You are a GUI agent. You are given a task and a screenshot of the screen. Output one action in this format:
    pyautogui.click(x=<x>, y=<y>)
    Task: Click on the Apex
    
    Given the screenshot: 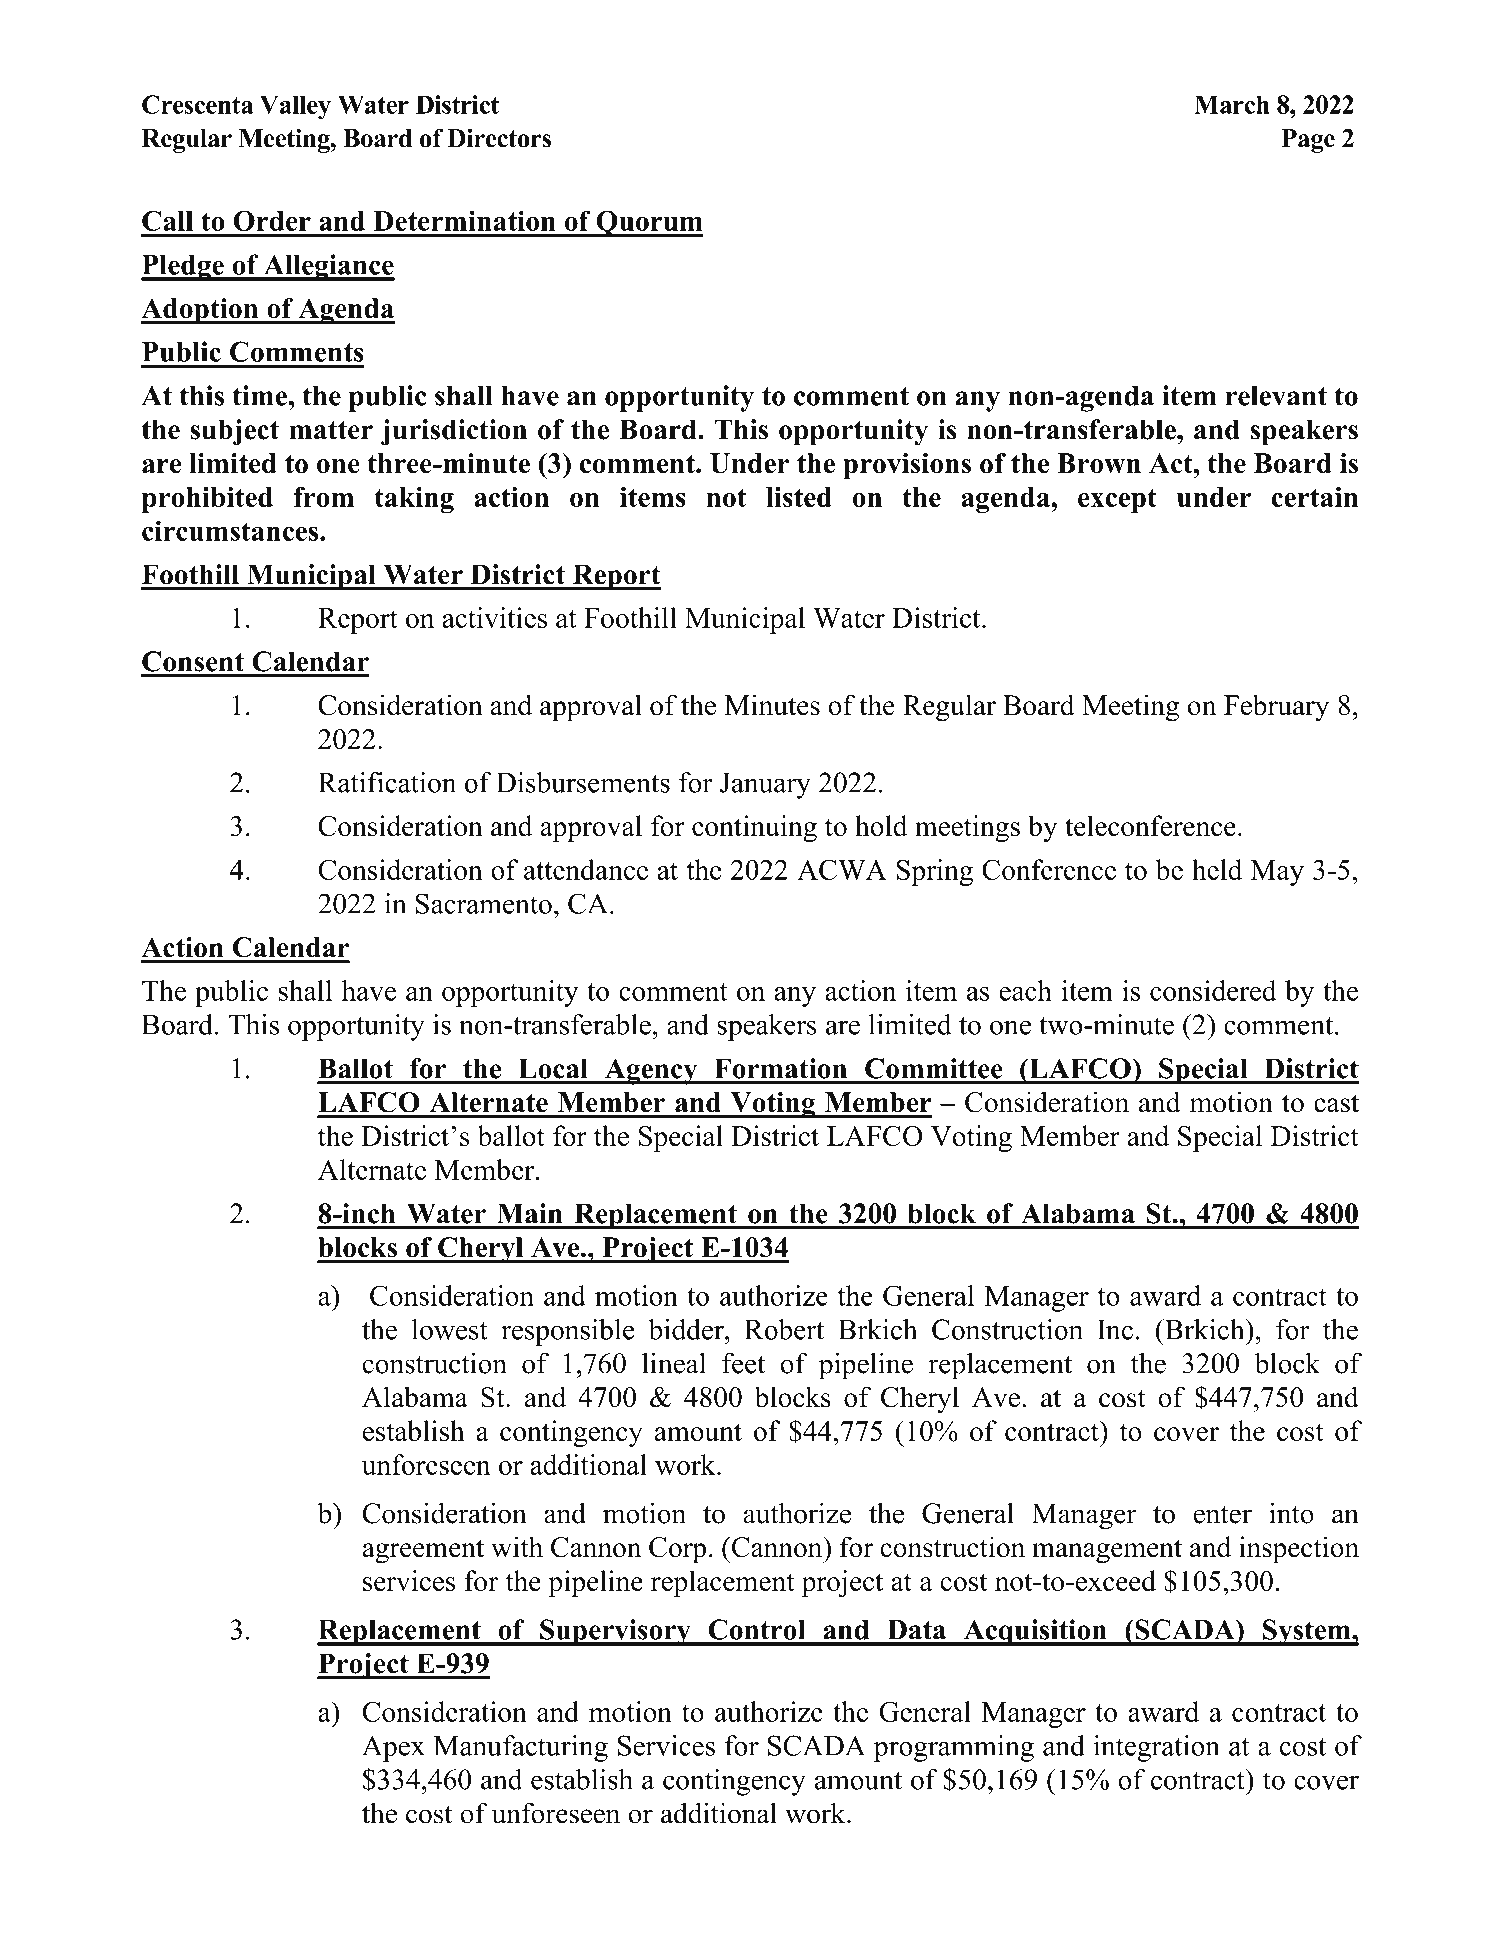 What is the action you would take?
    pyautogui.click(x=393, y=1748)
